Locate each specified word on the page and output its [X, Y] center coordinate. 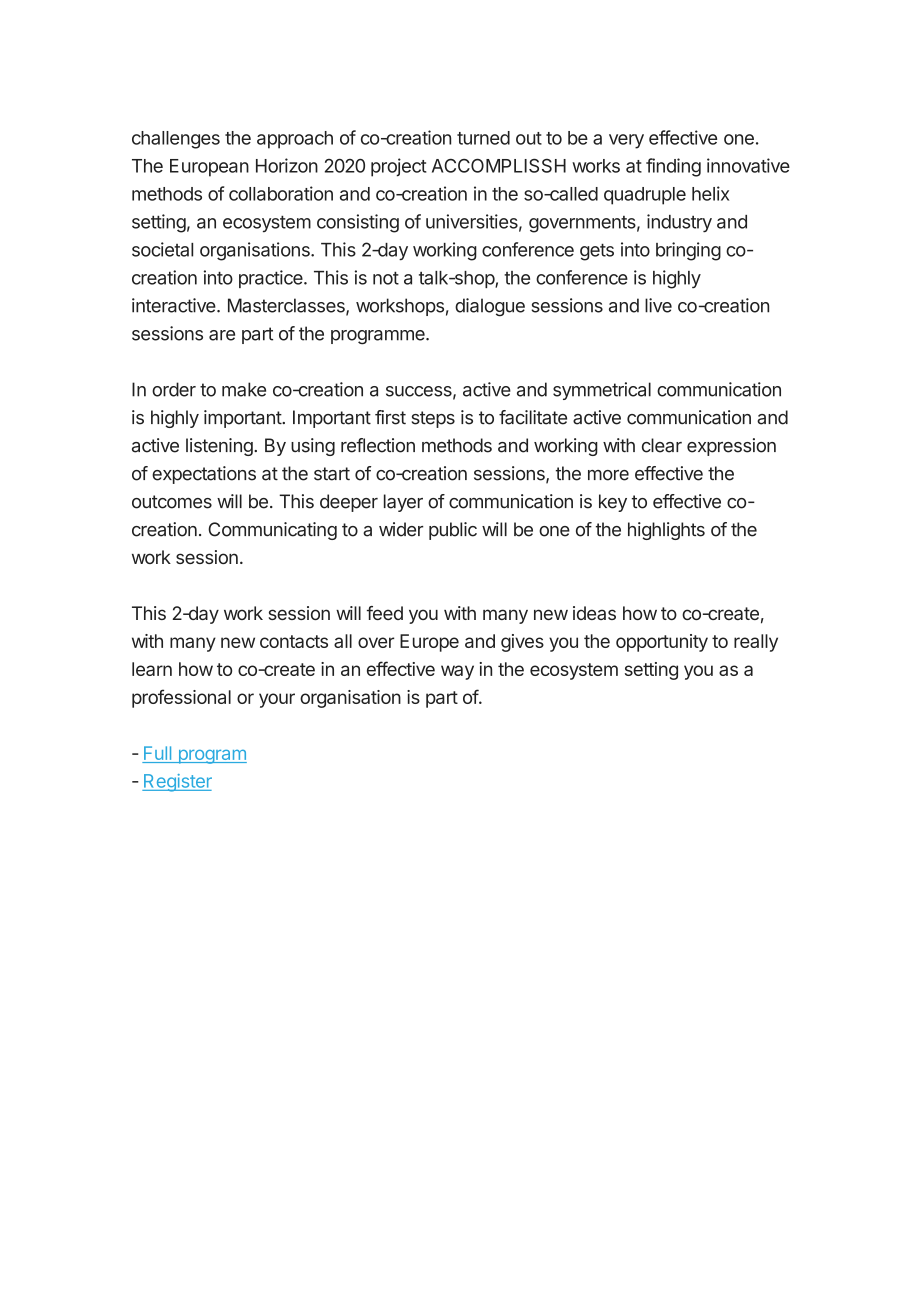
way [457, 672]
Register [177, 783]
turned [483, 138]
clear [662, 445]
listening [220, 447]
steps [433, 419]
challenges [176, 140]
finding [673, 167]
